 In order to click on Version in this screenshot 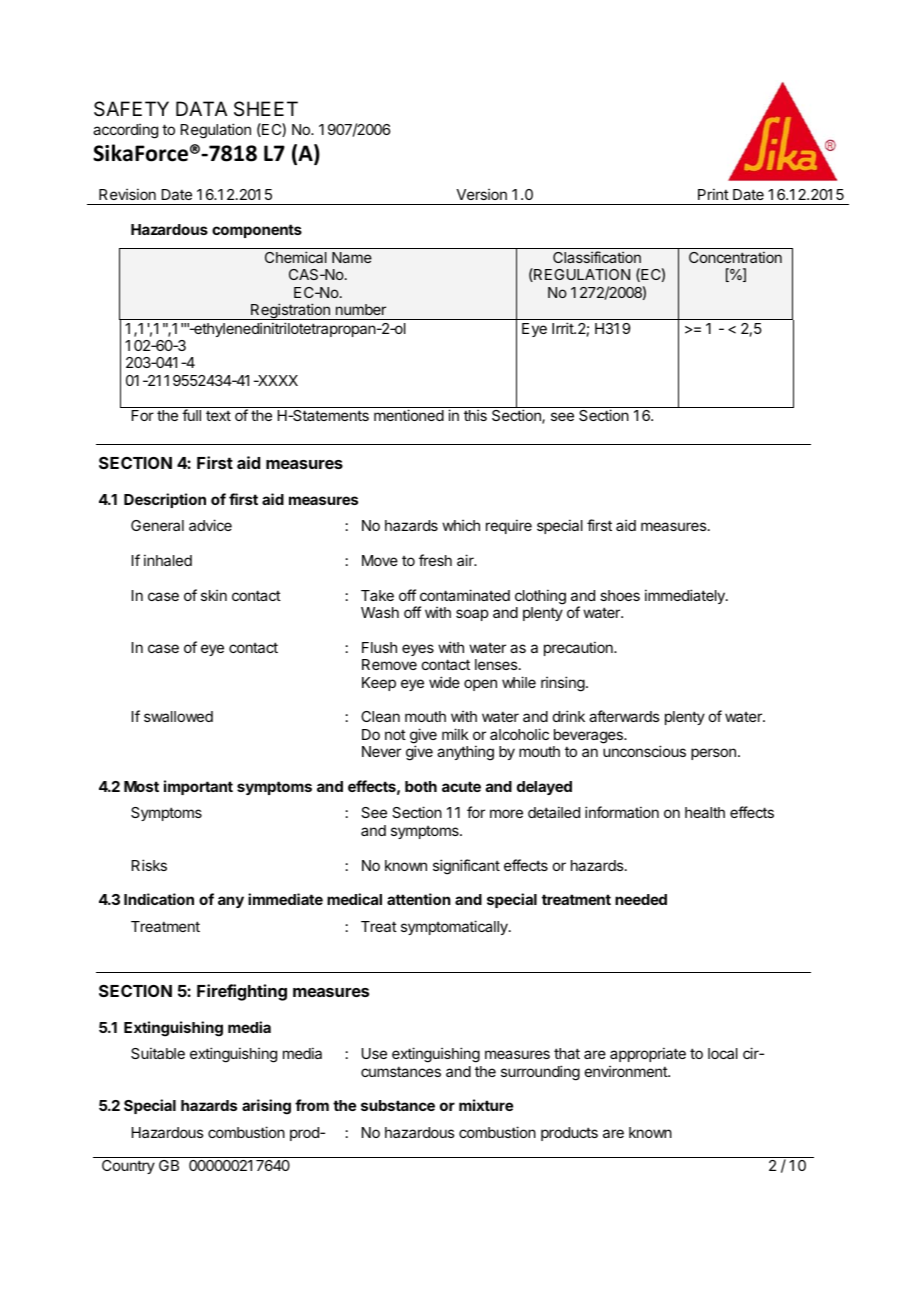, I will do `click(481, 194)`.
